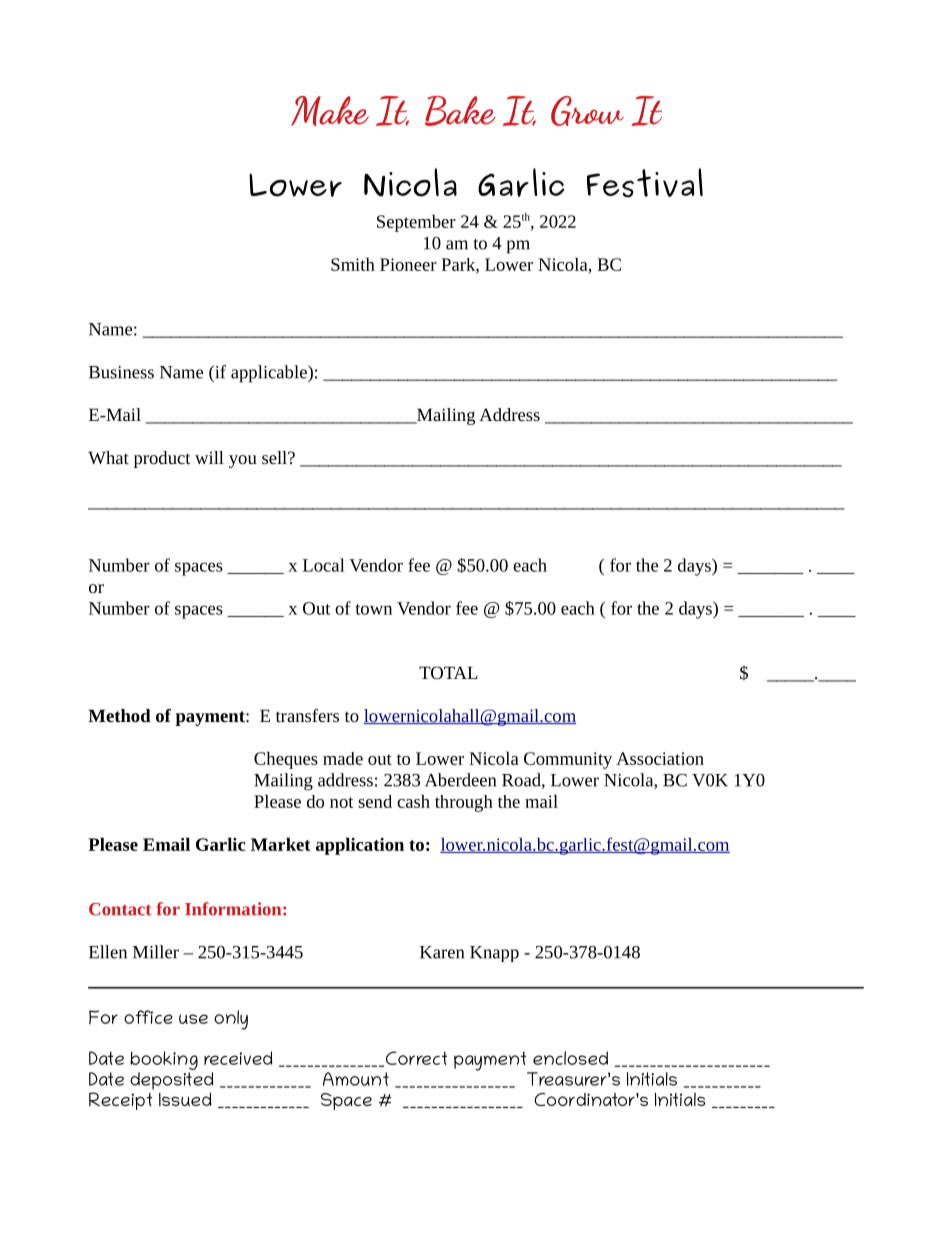  I want to click on Method, so click(119, 715).
